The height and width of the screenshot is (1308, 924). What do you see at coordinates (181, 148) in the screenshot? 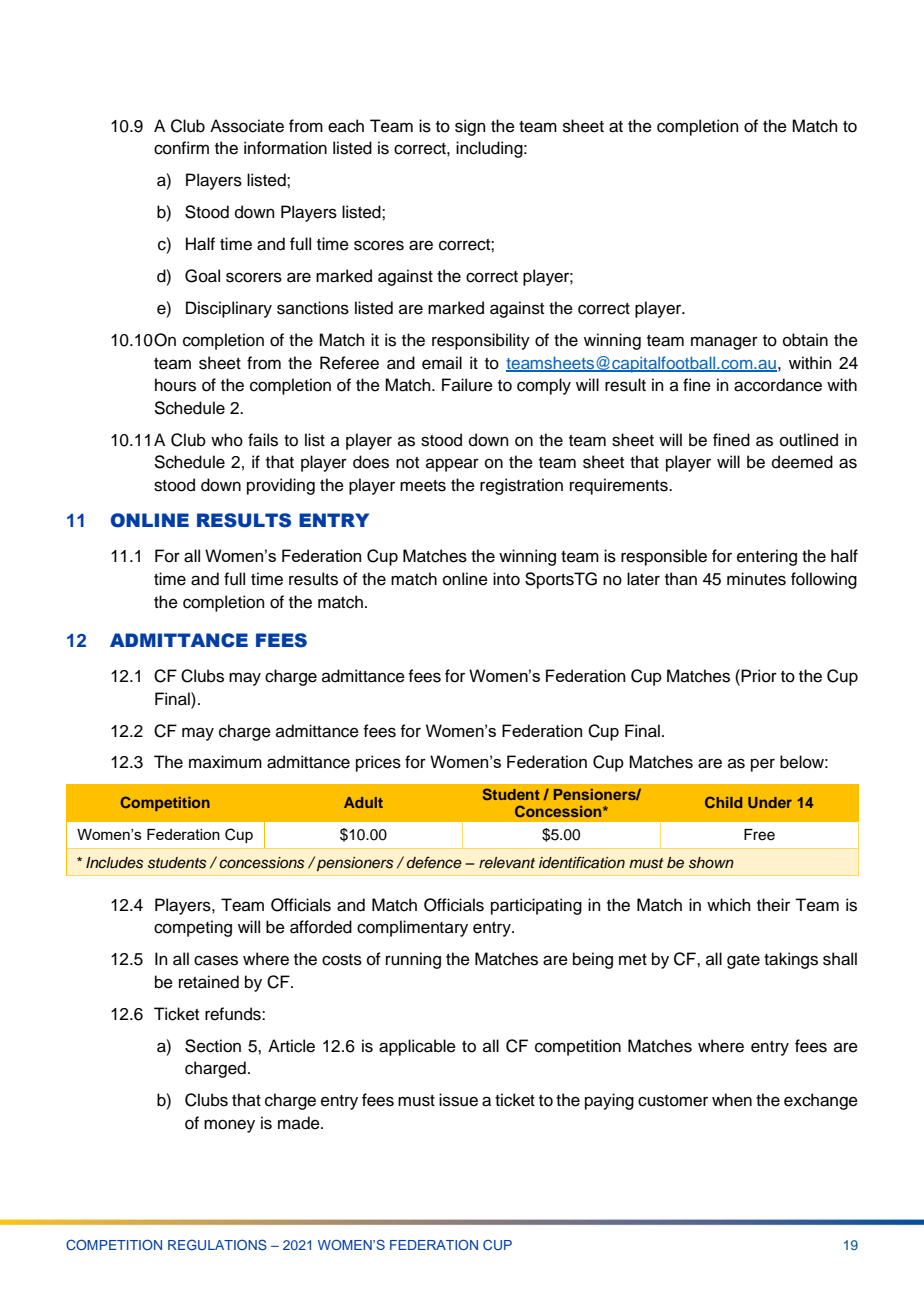
I see `confirm` at bounding box center [181, 148].
